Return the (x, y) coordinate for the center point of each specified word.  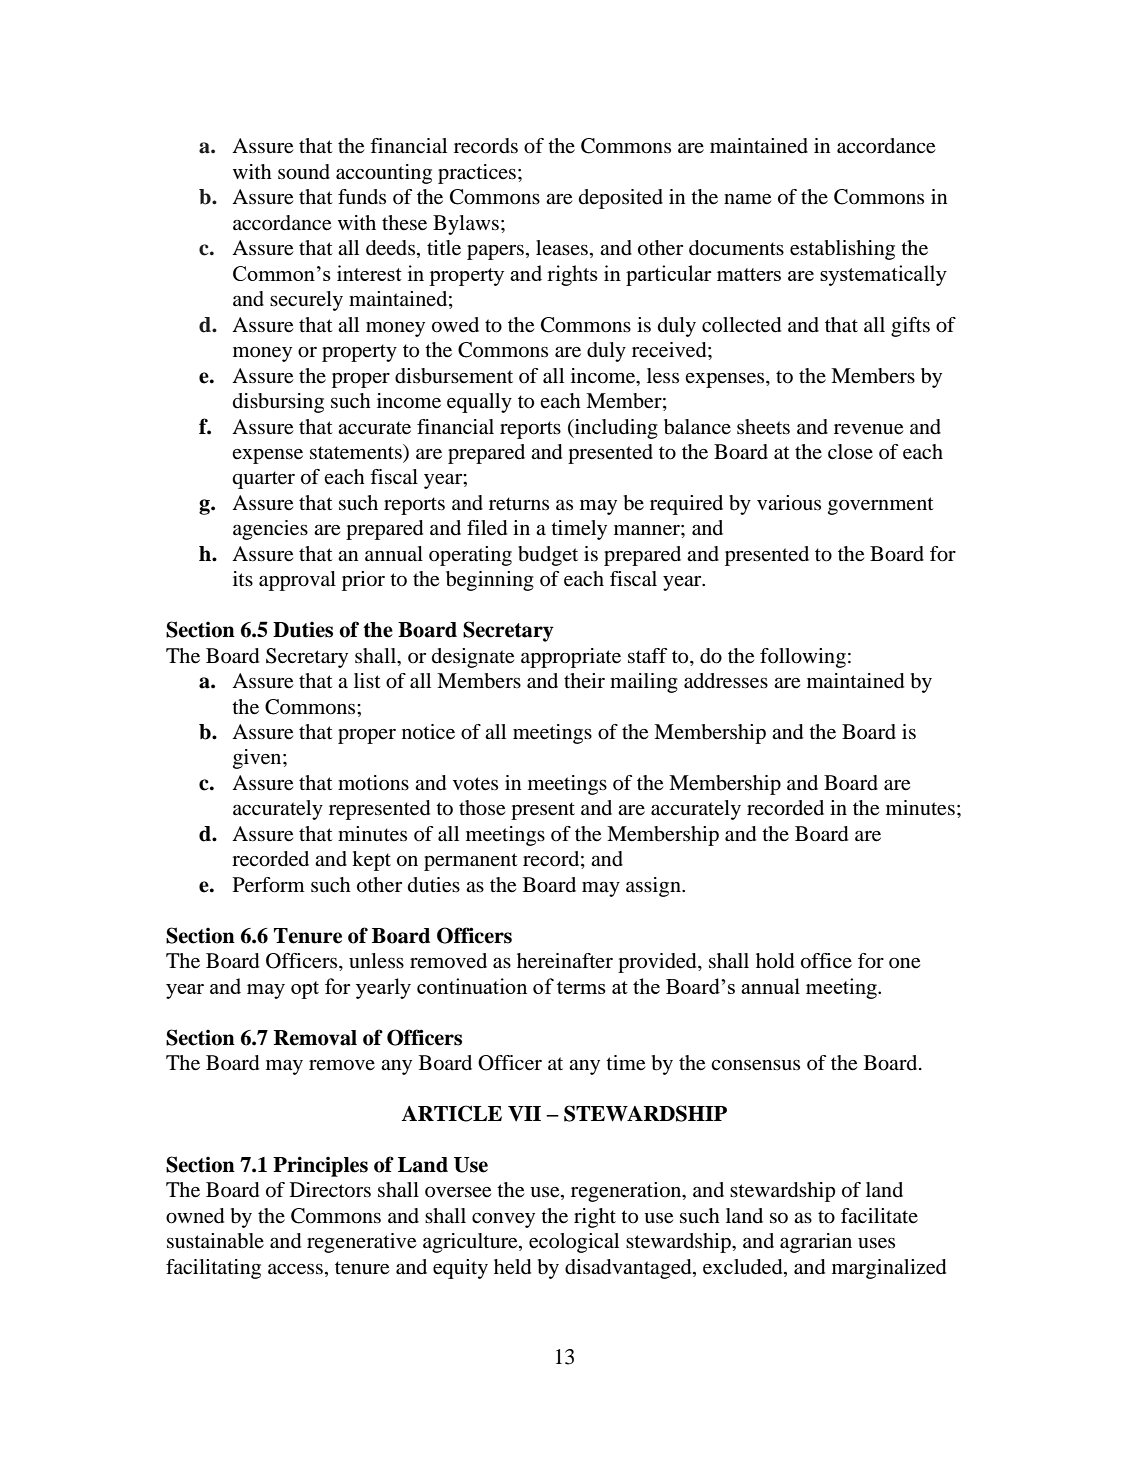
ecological (574, 1243)
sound (304, 172)
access (295, 1269)
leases (562, 248)
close (850, 452)
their (584, 680)
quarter (263, 480)
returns (519, 504)
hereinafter (565, 961)
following (803, 658)
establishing (842, 250)
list (367, 680)
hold (775, 961)
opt (305, 990)
